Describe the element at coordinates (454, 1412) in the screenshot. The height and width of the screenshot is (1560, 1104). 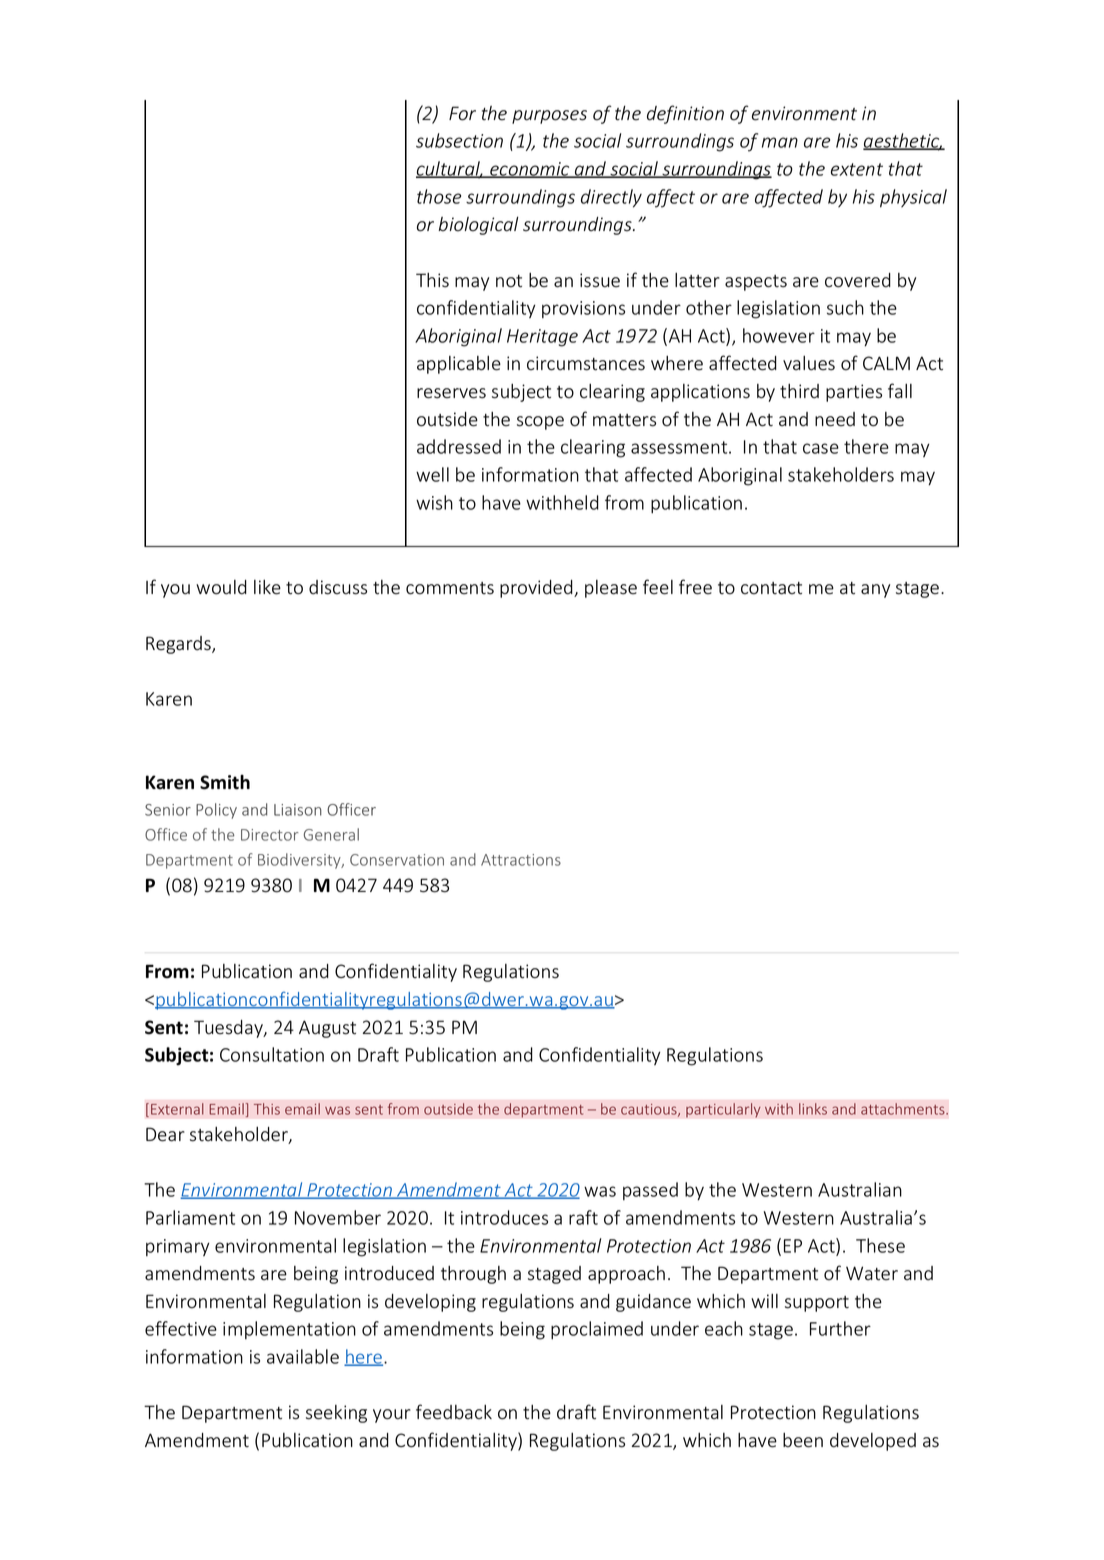
I see `feedback` at that location.
